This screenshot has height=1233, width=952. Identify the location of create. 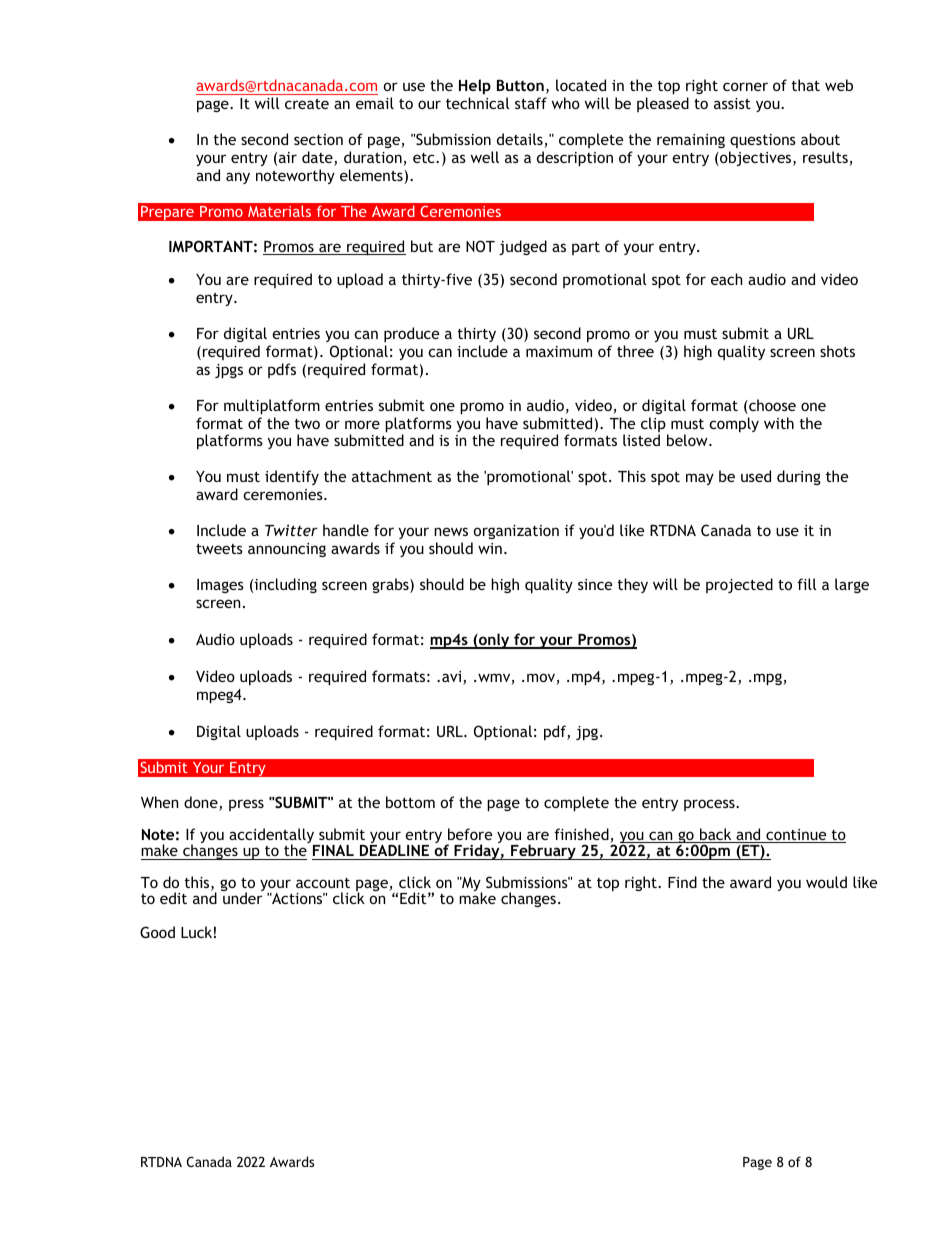
(307, 104).
